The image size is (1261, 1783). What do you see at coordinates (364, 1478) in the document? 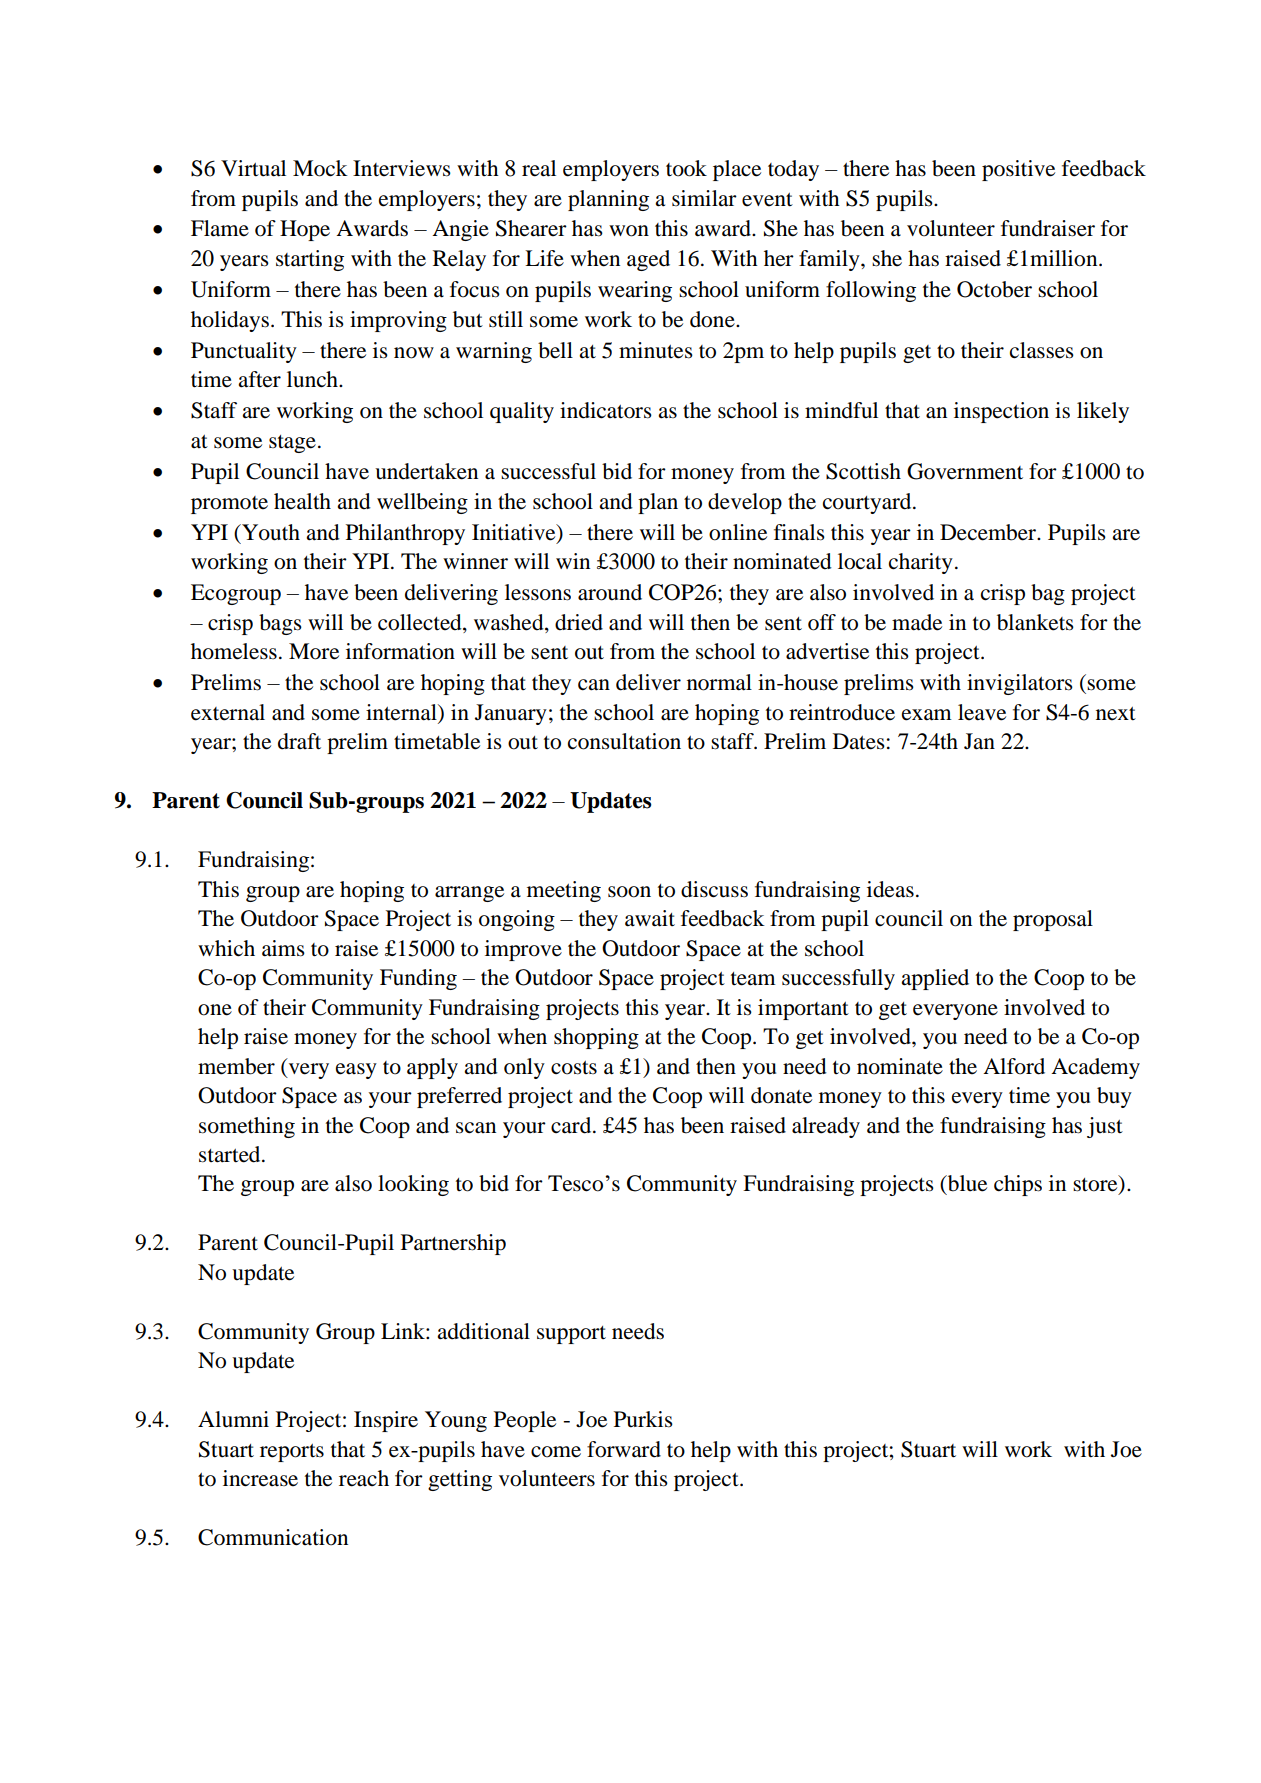
I see `reach` at bounding box center [364, 1478].
